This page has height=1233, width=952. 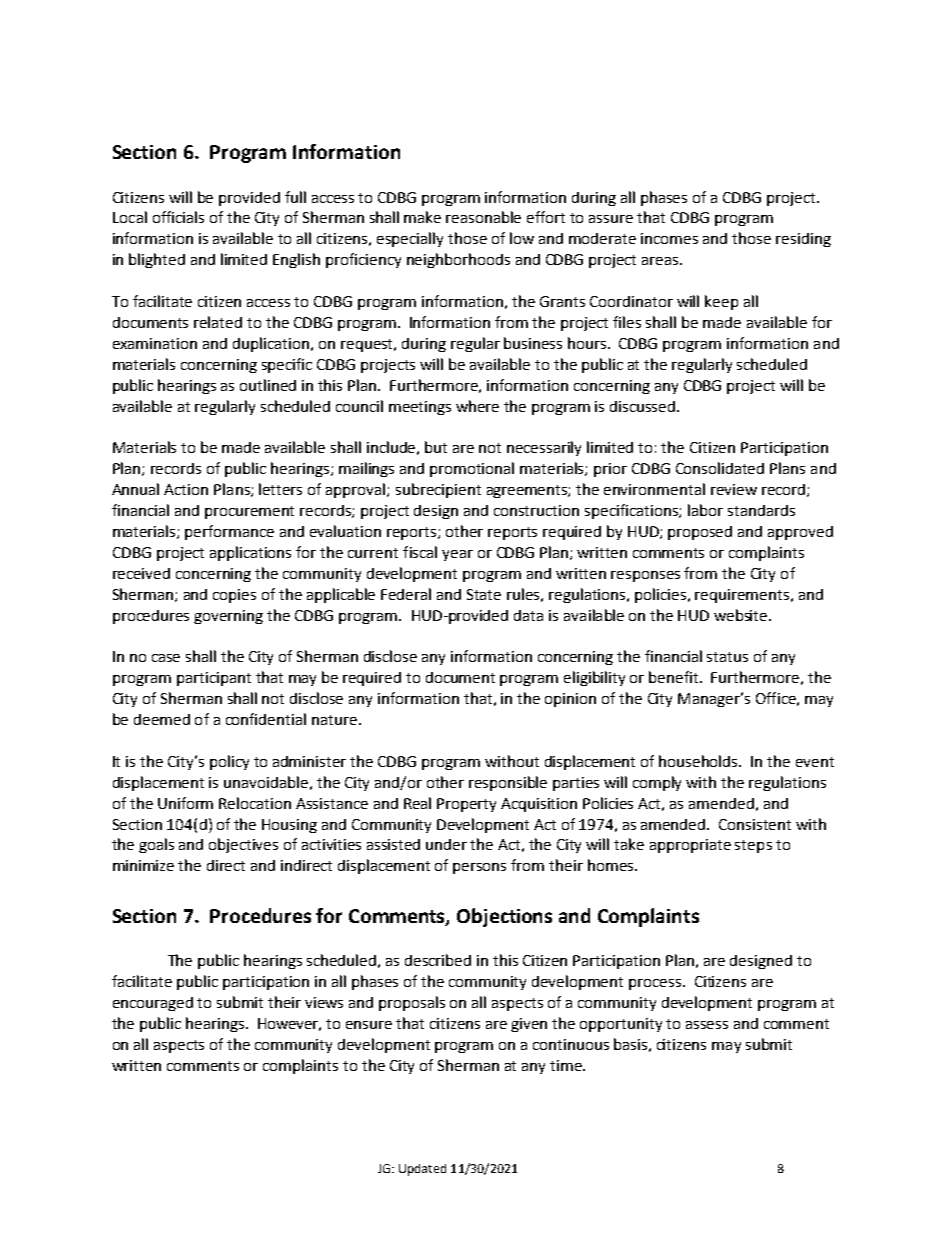 What do you see at coordinates (153, 1004) in the page?
I see `encouraged` at bounding box center [153, 1004].
